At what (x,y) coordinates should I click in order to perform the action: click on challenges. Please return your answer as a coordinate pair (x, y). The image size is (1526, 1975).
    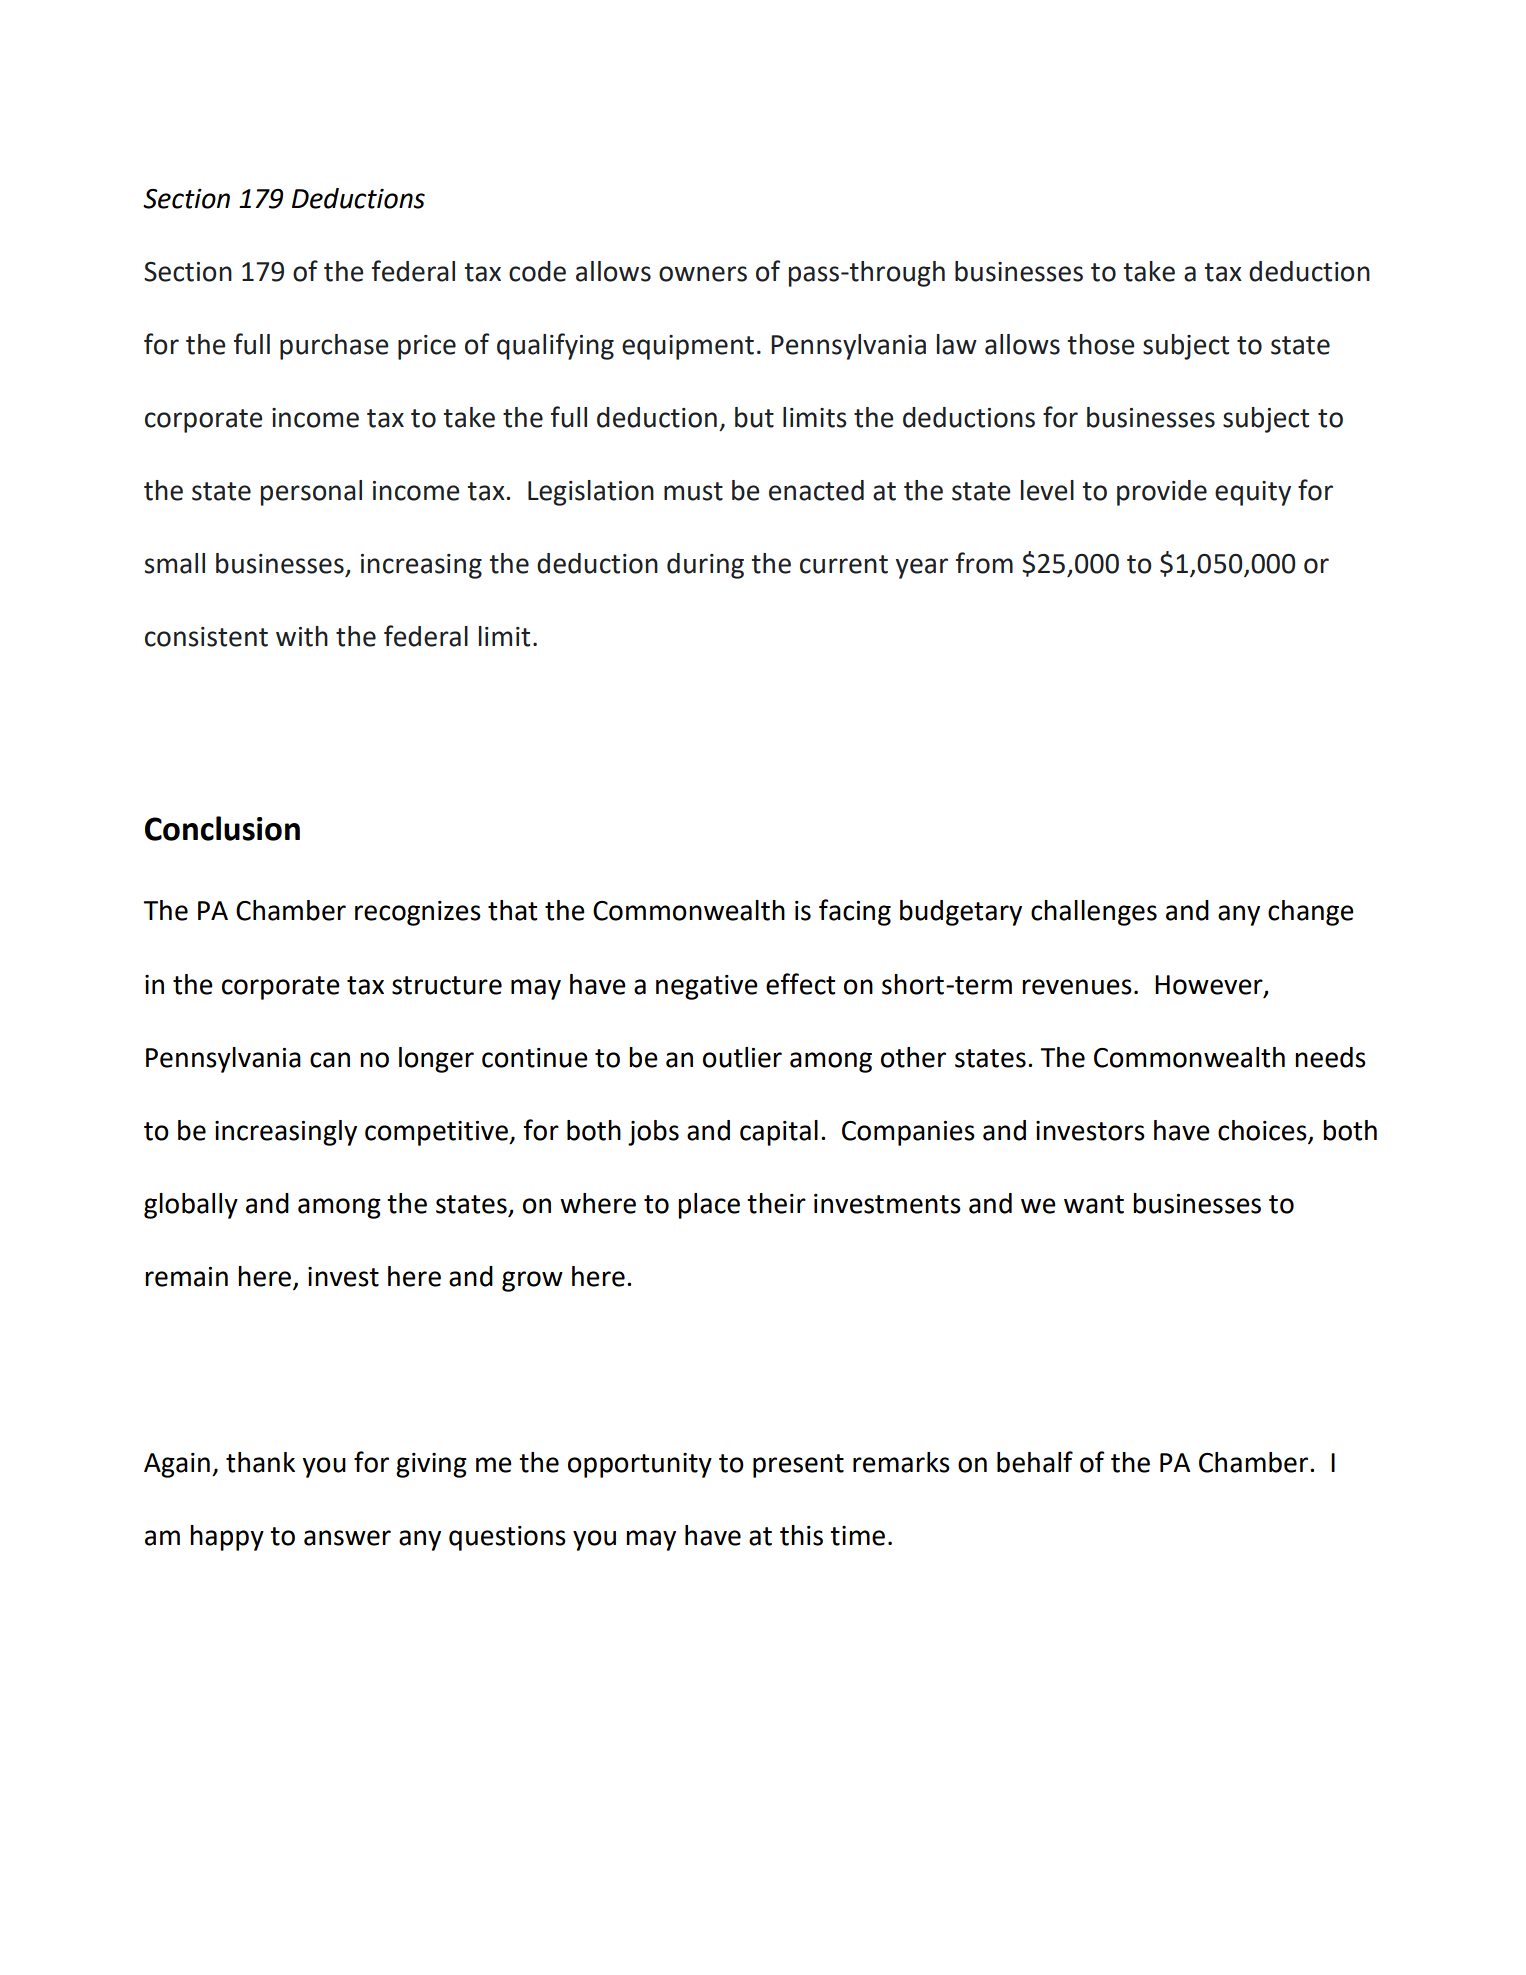
    Looking at the image, I should click on (1094, 913).
